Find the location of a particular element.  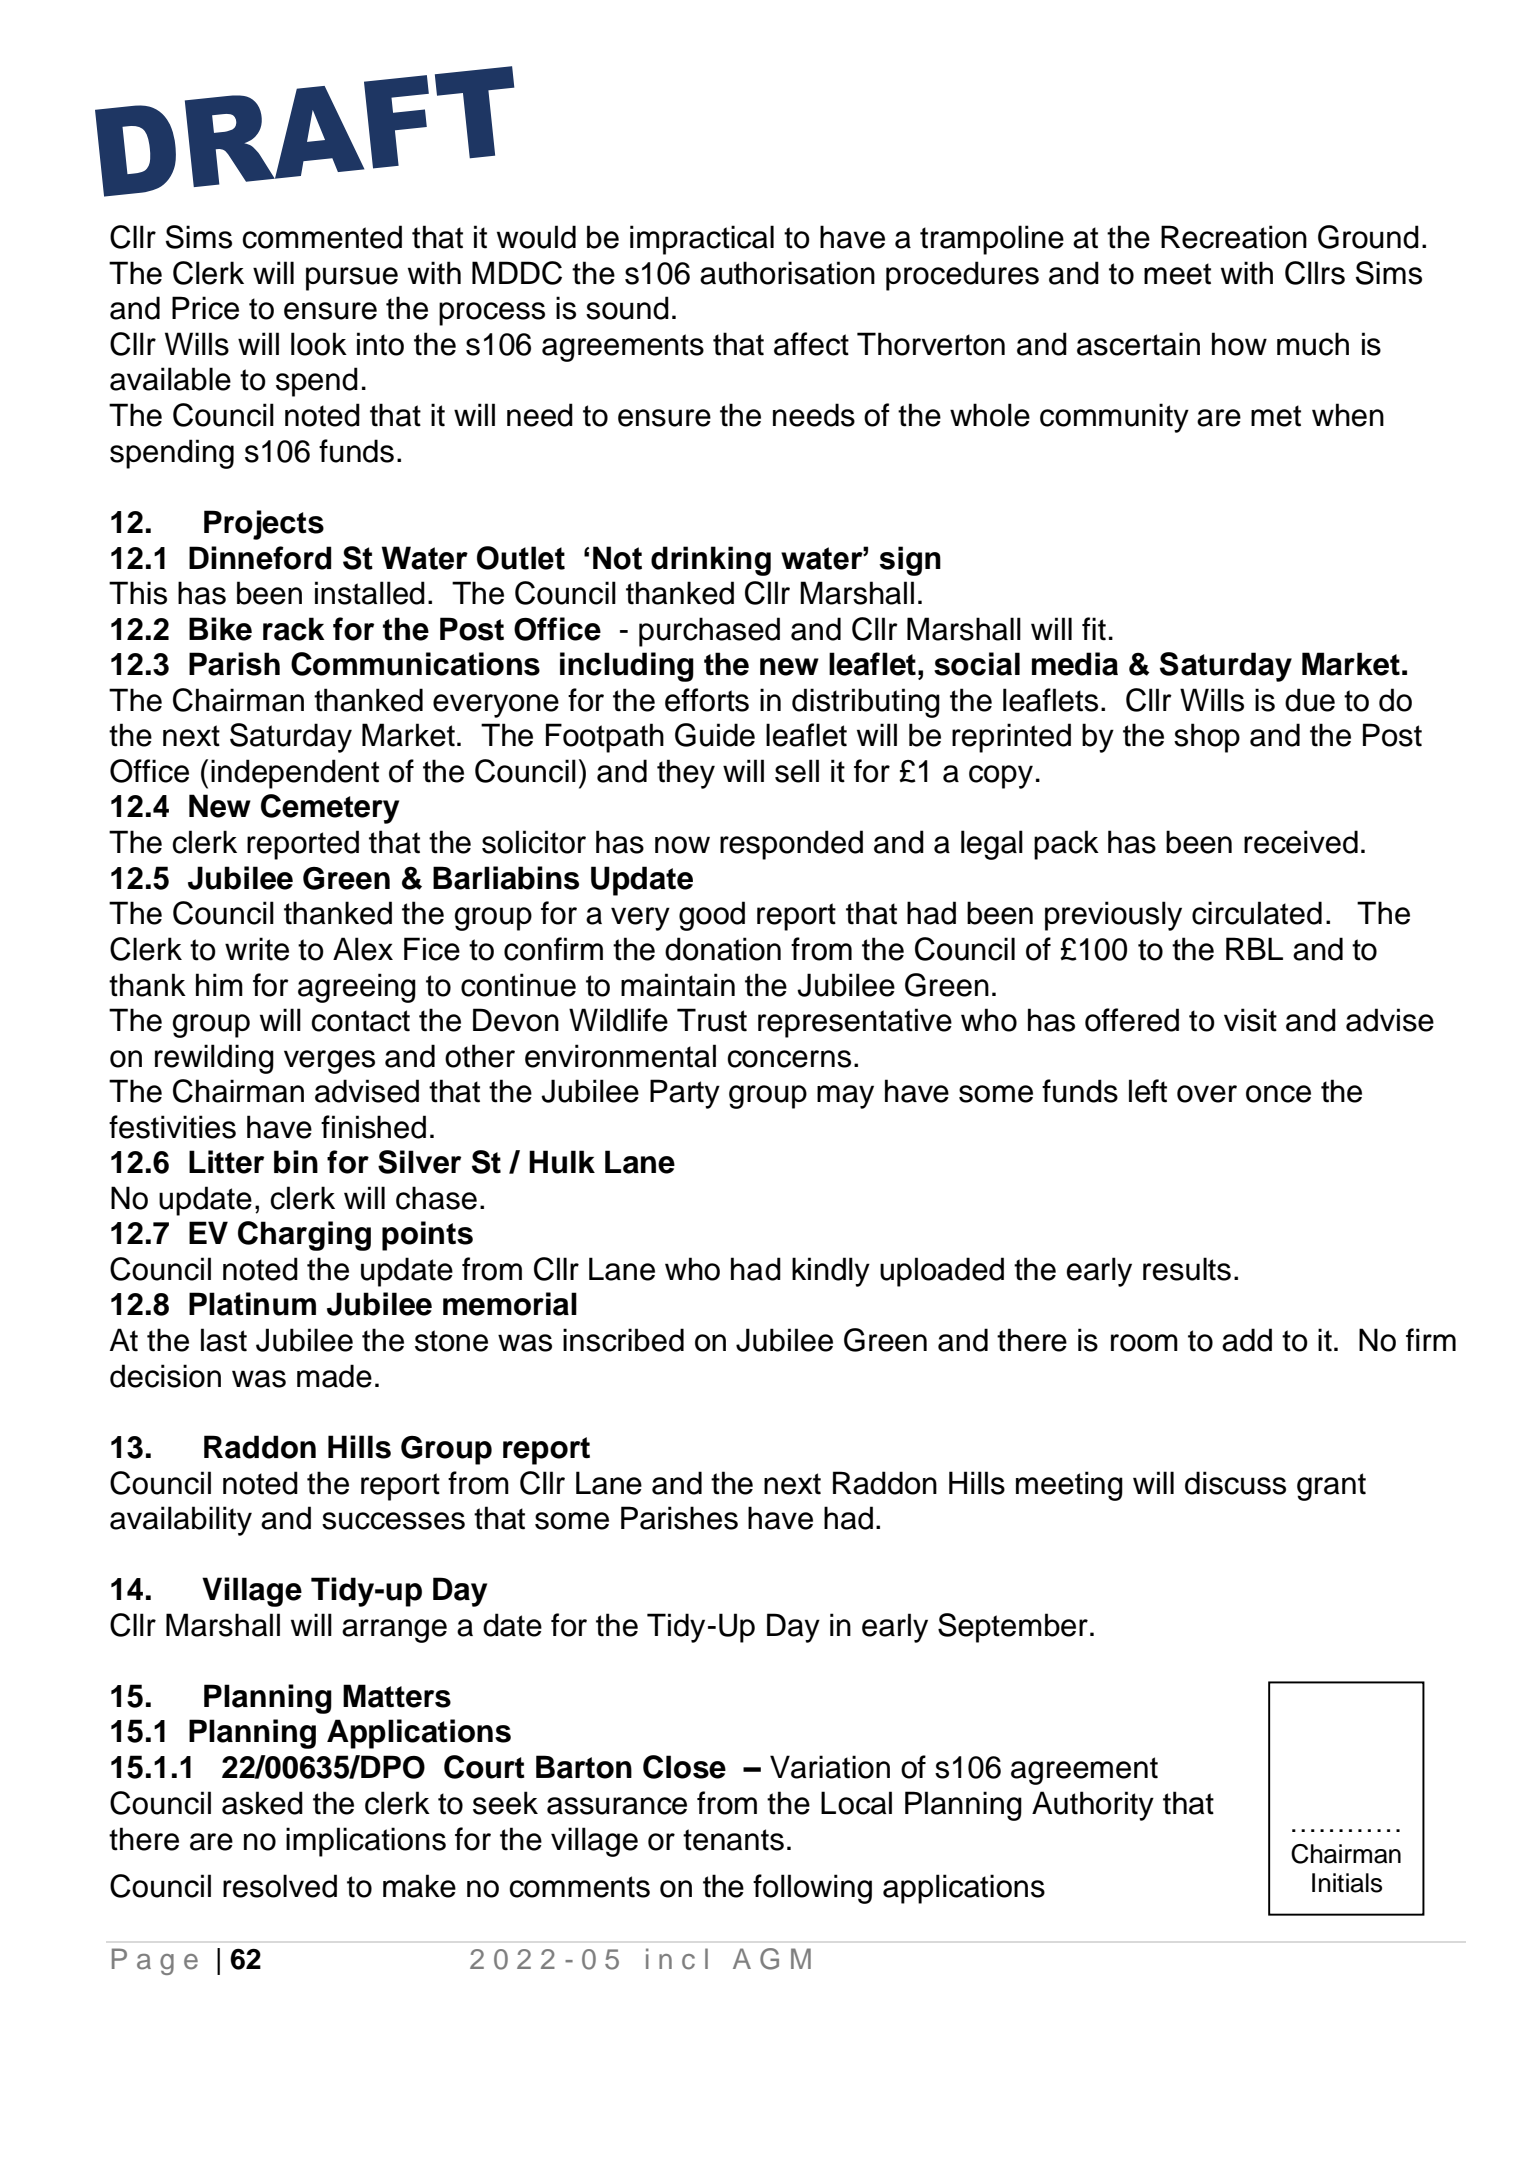

Trust is located at coordinates (712, 1020).
